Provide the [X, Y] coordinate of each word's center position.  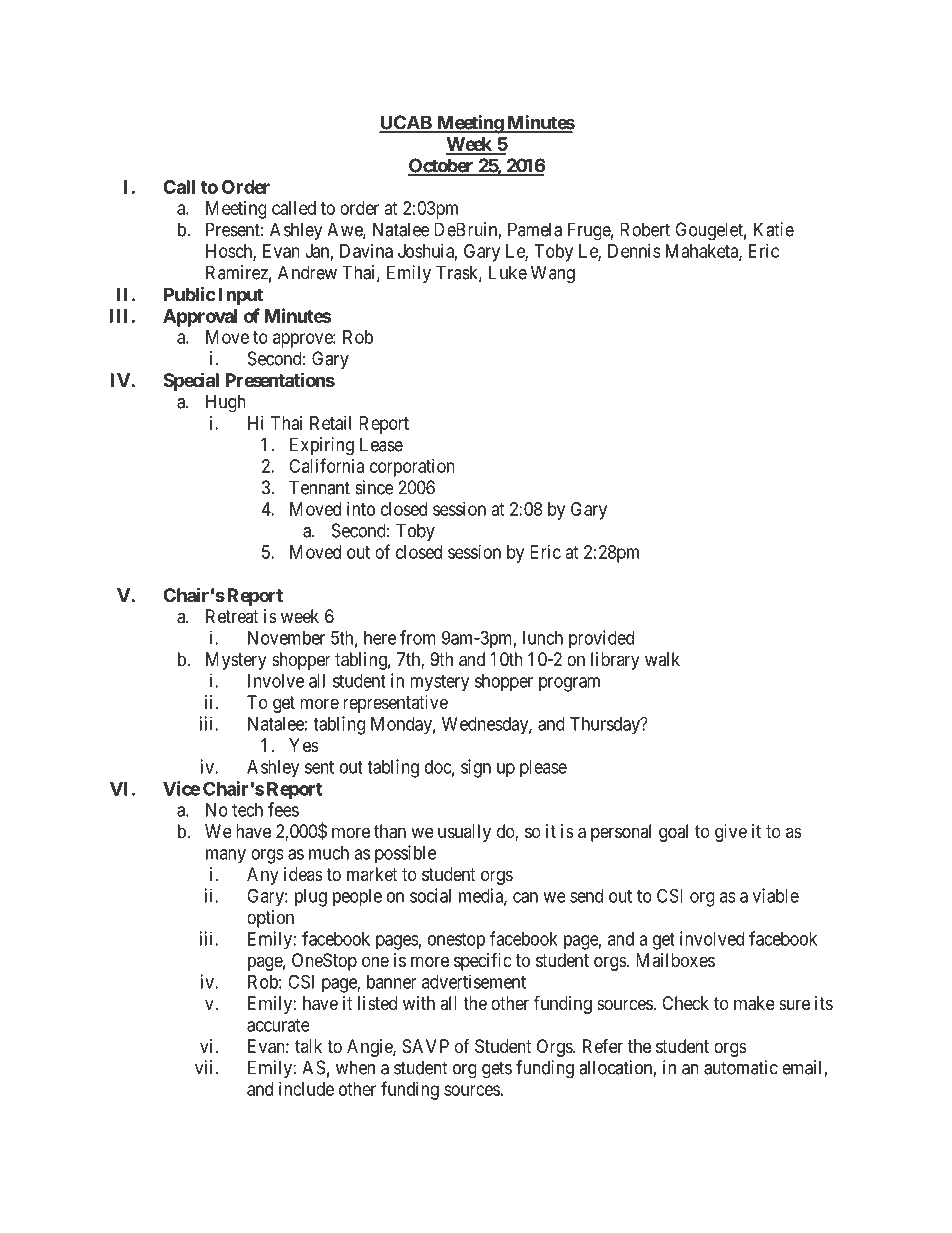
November [286, 638]
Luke [508, 272]
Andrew [307, 272]
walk [662, 659]
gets [497, 1070]
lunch [543, 638]
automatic [741, 1067]
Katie [774, 229]
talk [308, 1046]
